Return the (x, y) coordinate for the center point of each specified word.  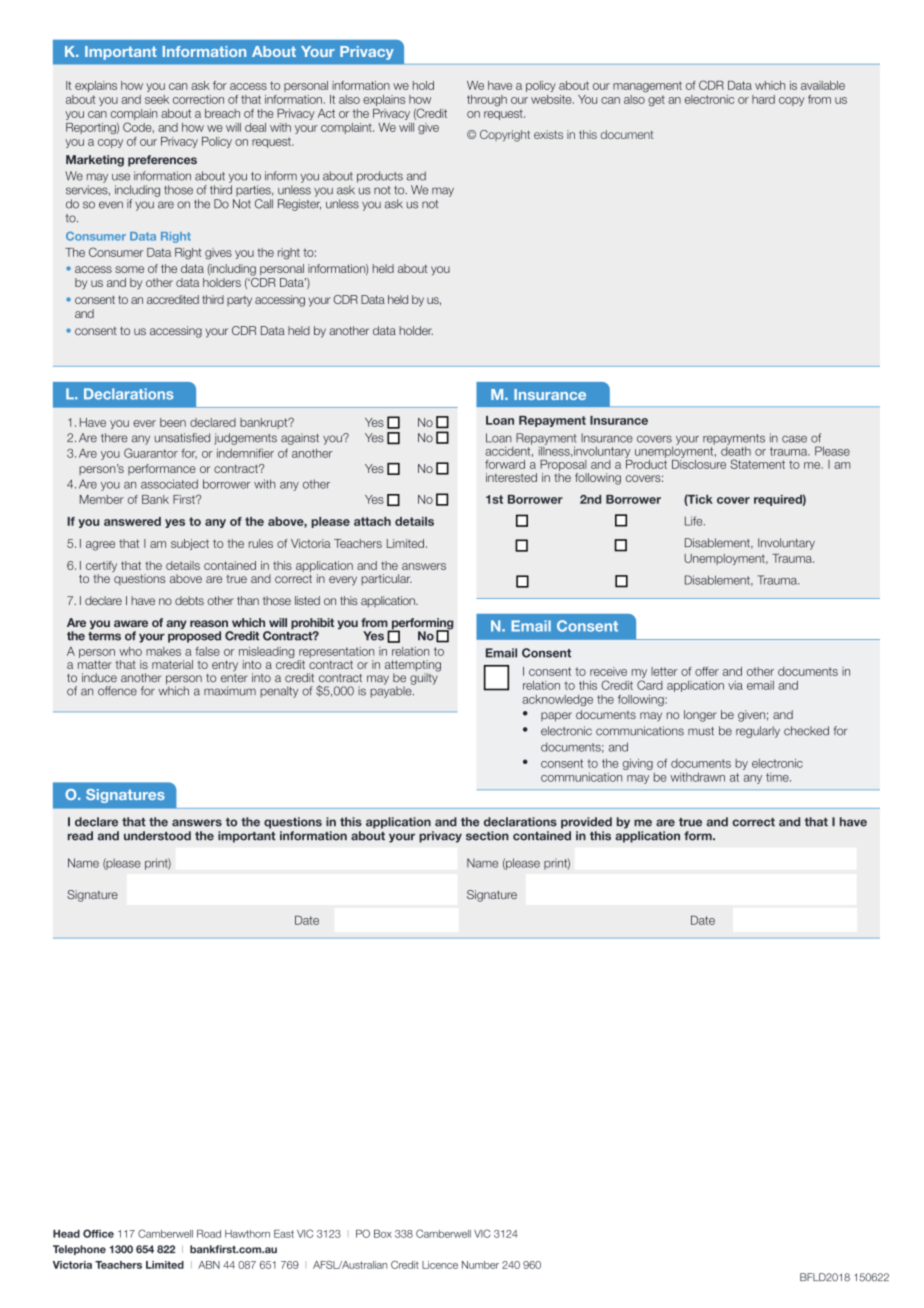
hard (763, 99)
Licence (440, 1265)
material (172, 664)
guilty (424, 678)
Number (480, 1265)
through (487, 100)
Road (209, 1234)
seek (157, 99)
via (735, 685)
